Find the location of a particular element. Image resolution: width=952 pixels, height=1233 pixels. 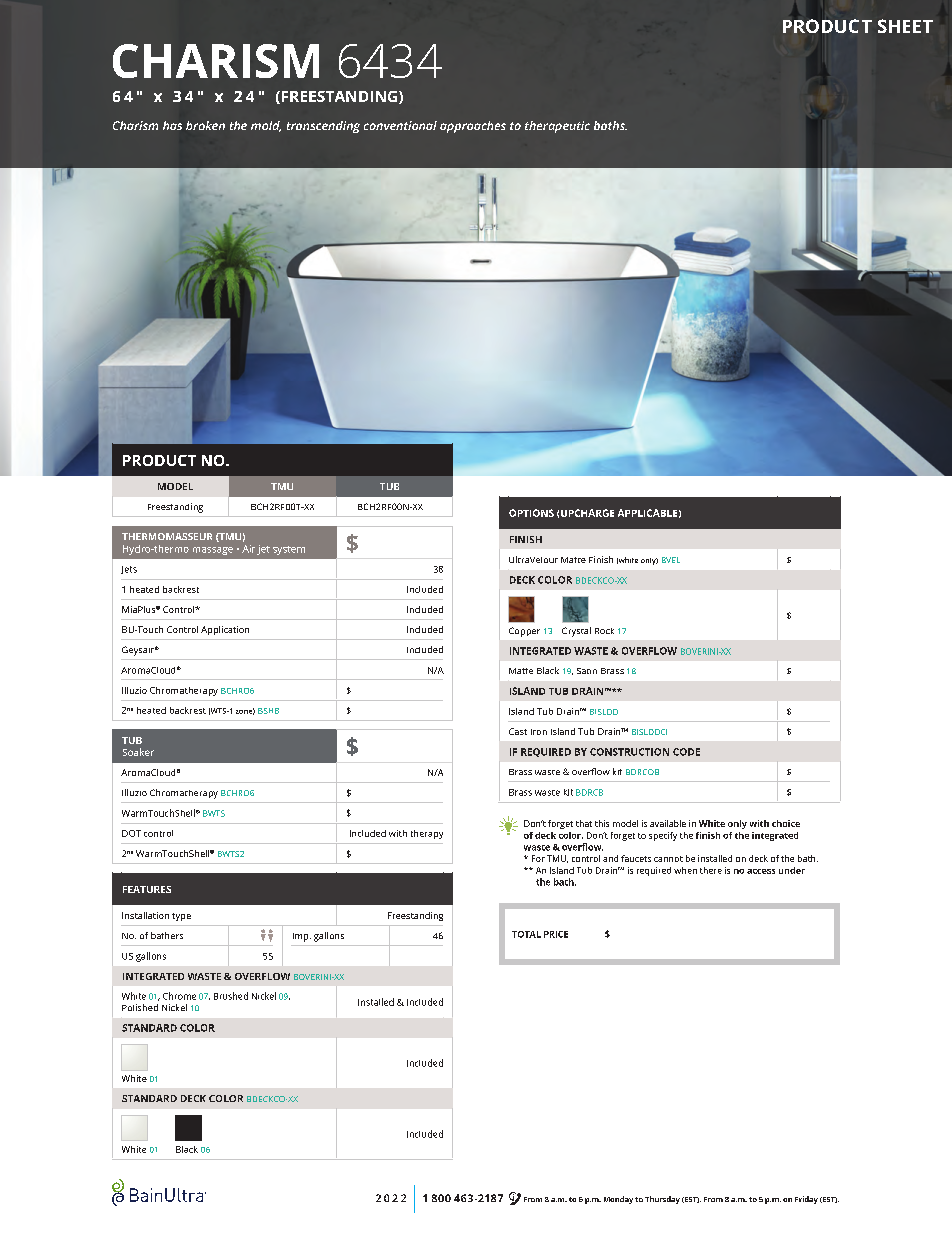

type is located at coordinates (181, 917).
